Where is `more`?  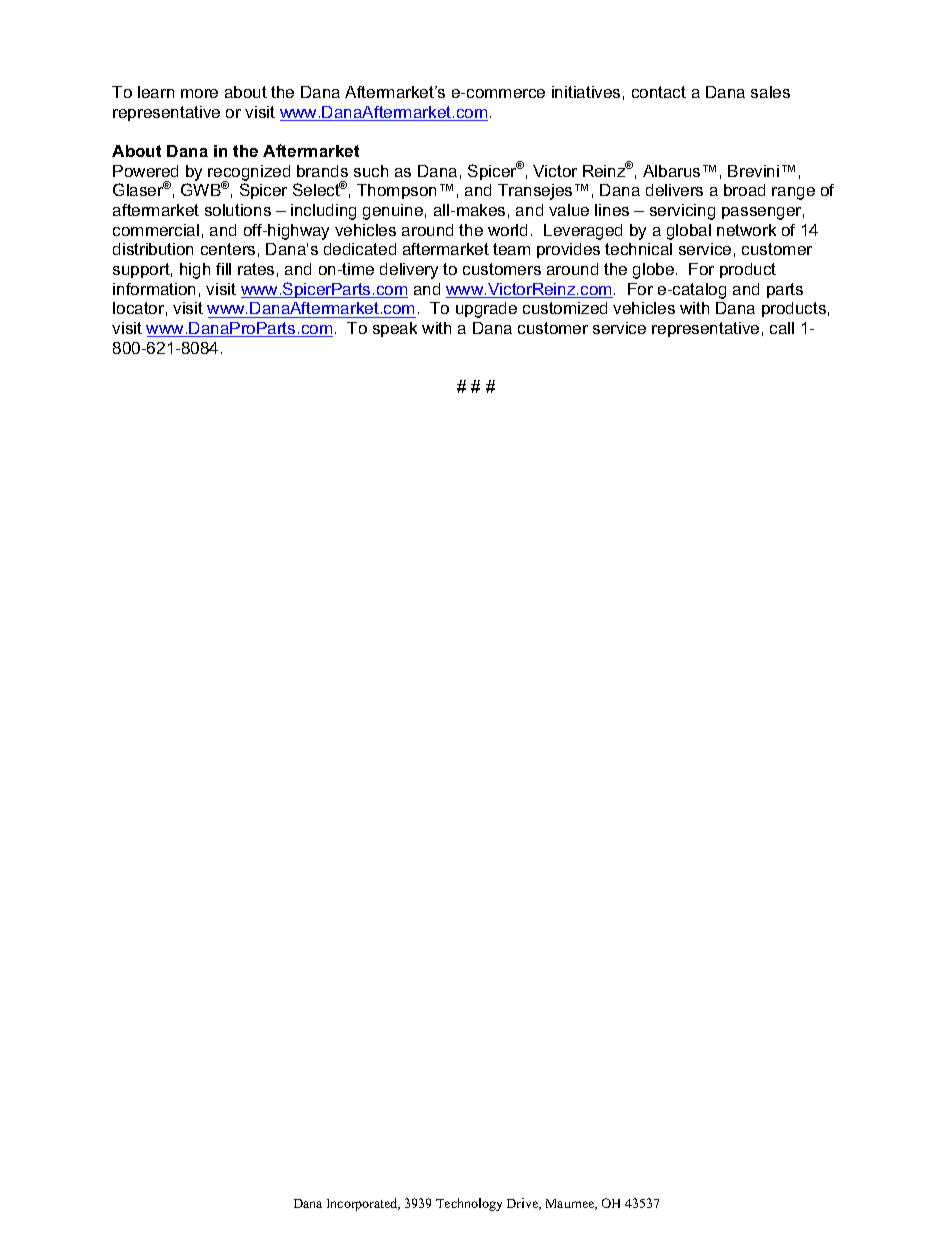
more is located at coordinates (199, 93).
